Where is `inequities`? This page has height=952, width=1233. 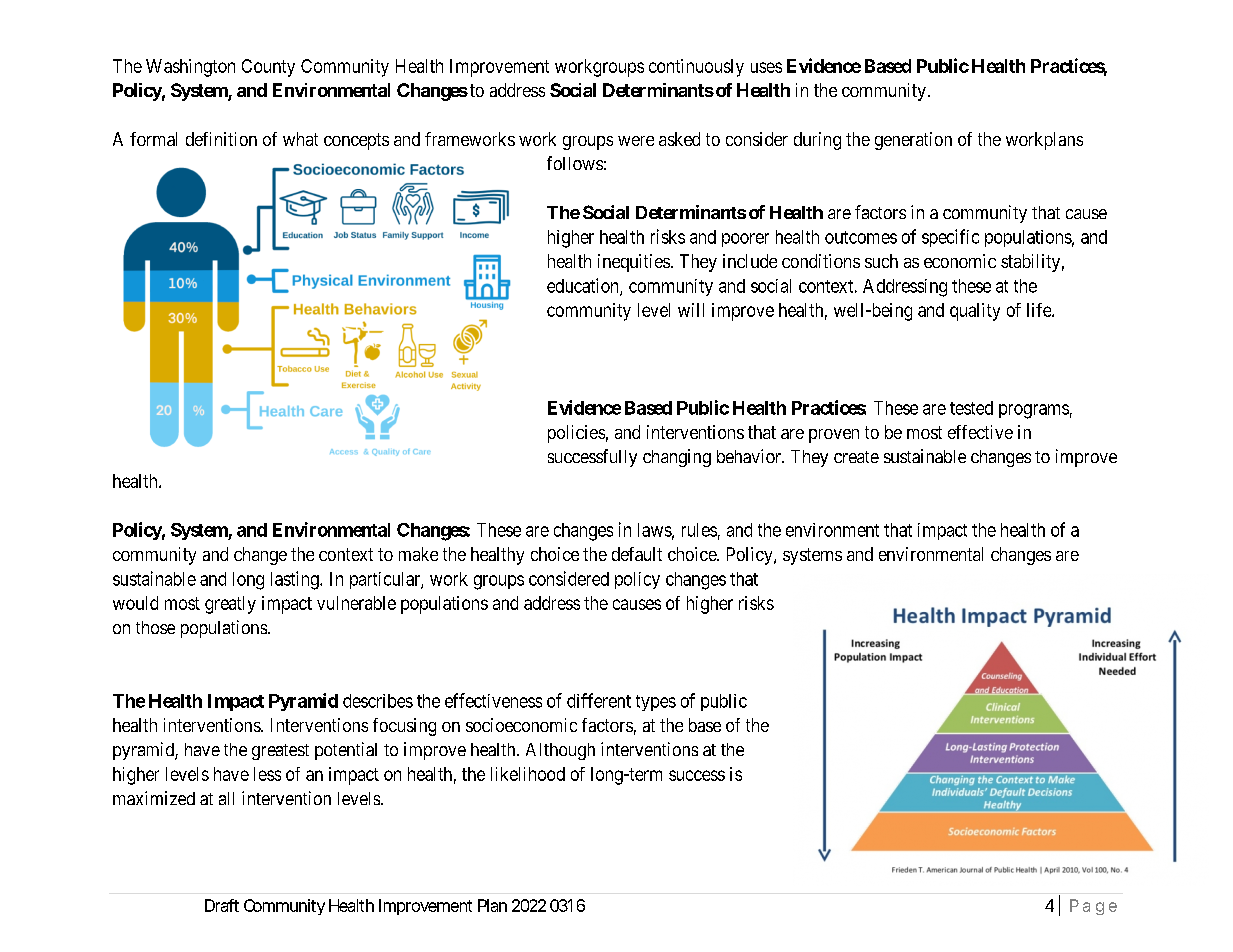
inequities is located at coordinates (634, 263).
